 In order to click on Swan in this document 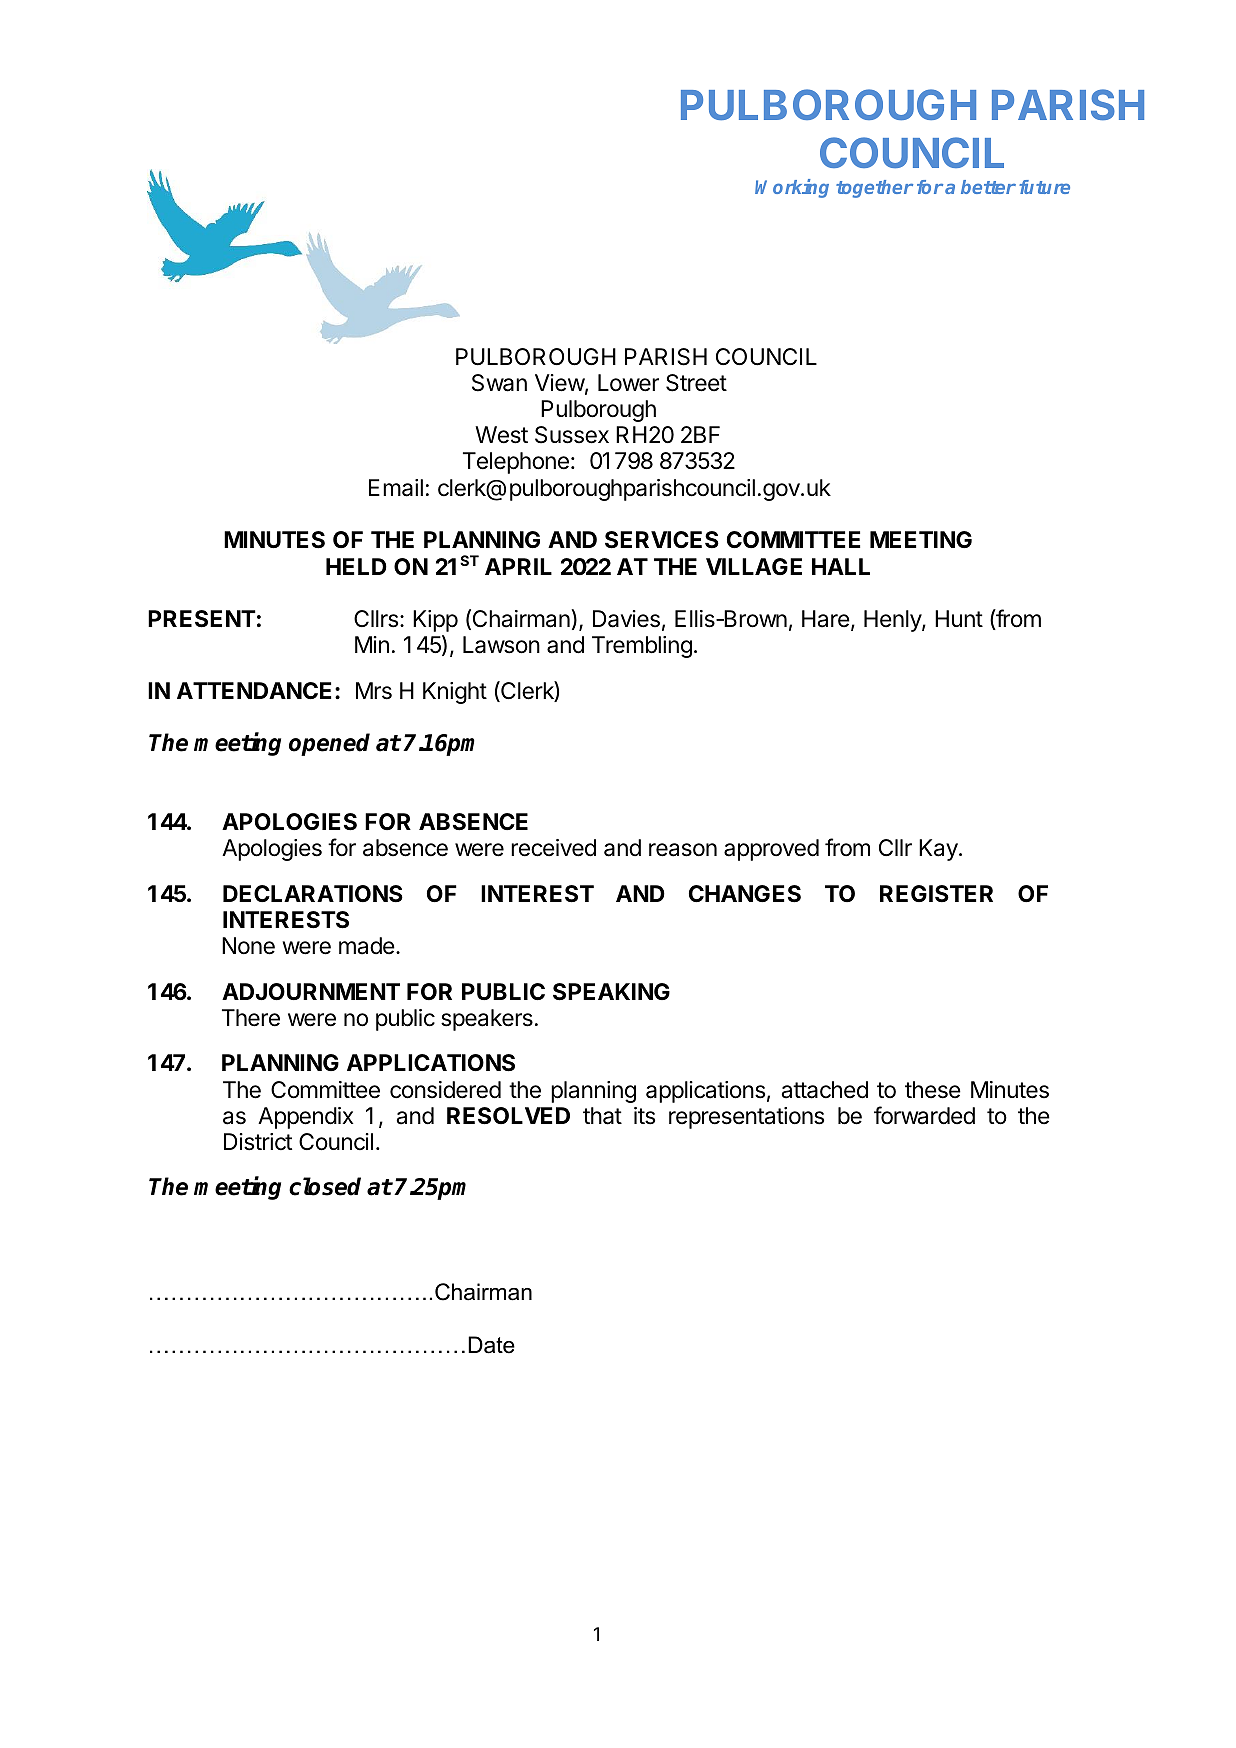, I will do `click(499, 383)`.
